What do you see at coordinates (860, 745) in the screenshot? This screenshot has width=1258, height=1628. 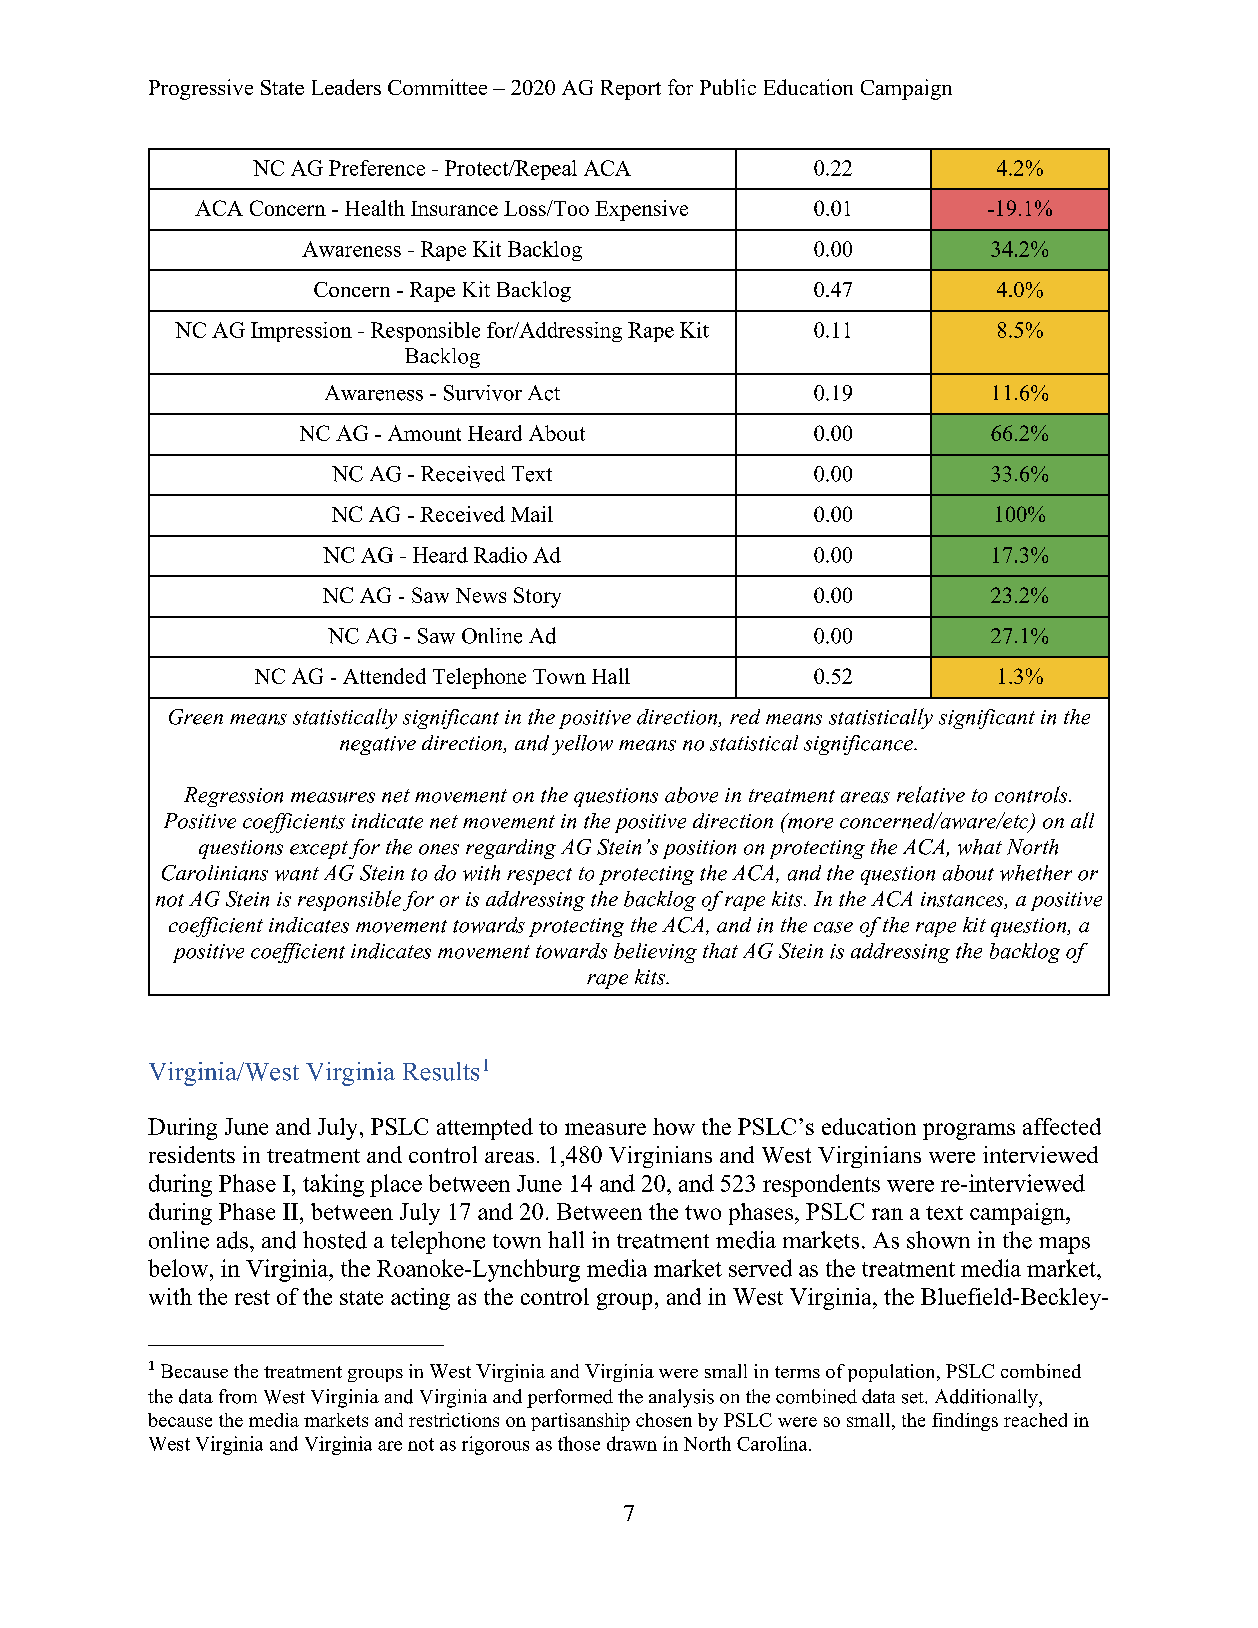 I see `significance` at bounding box center [860, 745].
